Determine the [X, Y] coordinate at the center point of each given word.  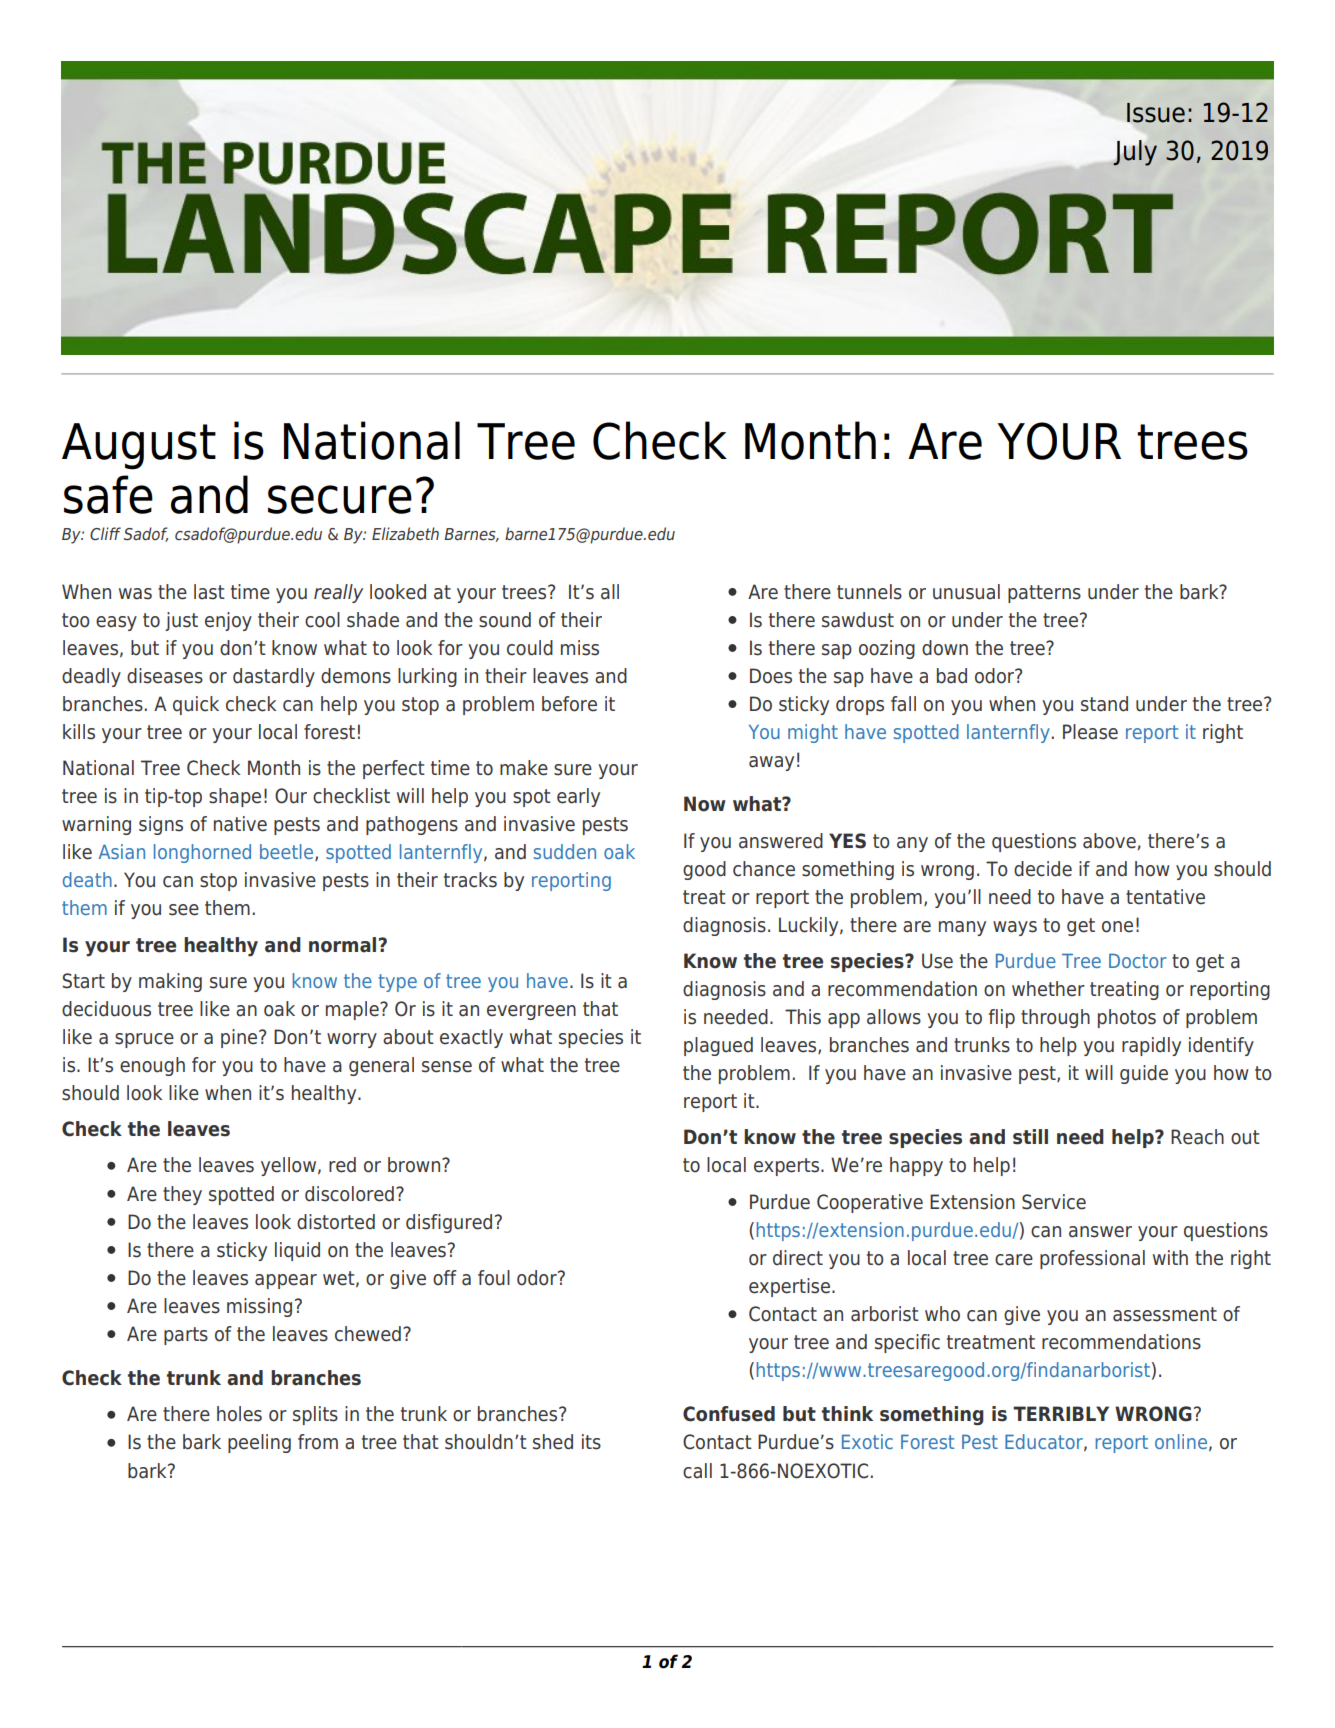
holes [239, 1414]
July [1135, 153]
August [139, 446]
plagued [718, 1046]
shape [235, 797]
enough [152, 1066]
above [1109, 841]
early [578, 797]
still [1030, 1137]
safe [108, 494]
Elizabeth [405, 533]
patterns [1044, 594]
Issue [1156, 113]
